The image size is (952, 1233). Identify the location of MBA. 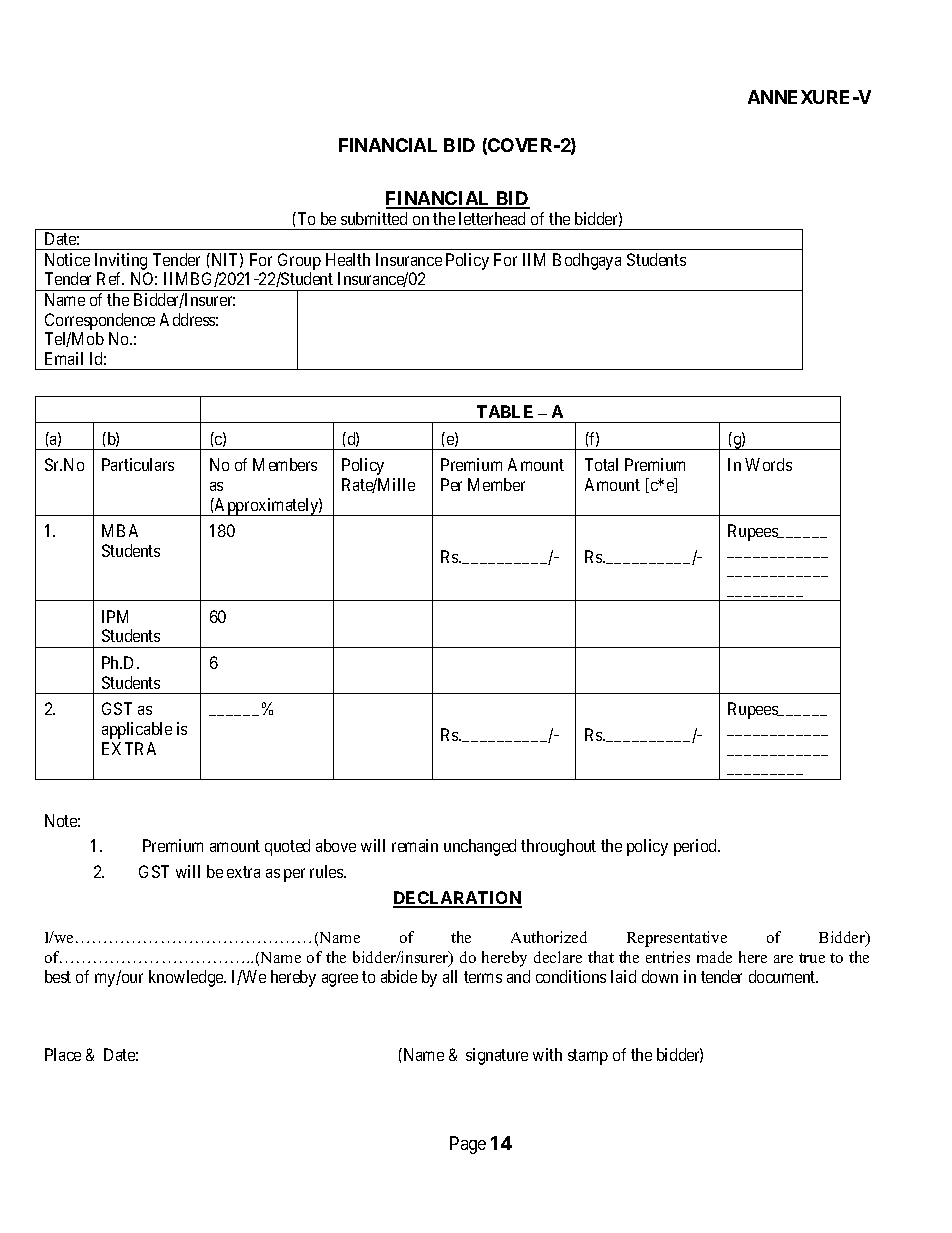
(120, 530).
